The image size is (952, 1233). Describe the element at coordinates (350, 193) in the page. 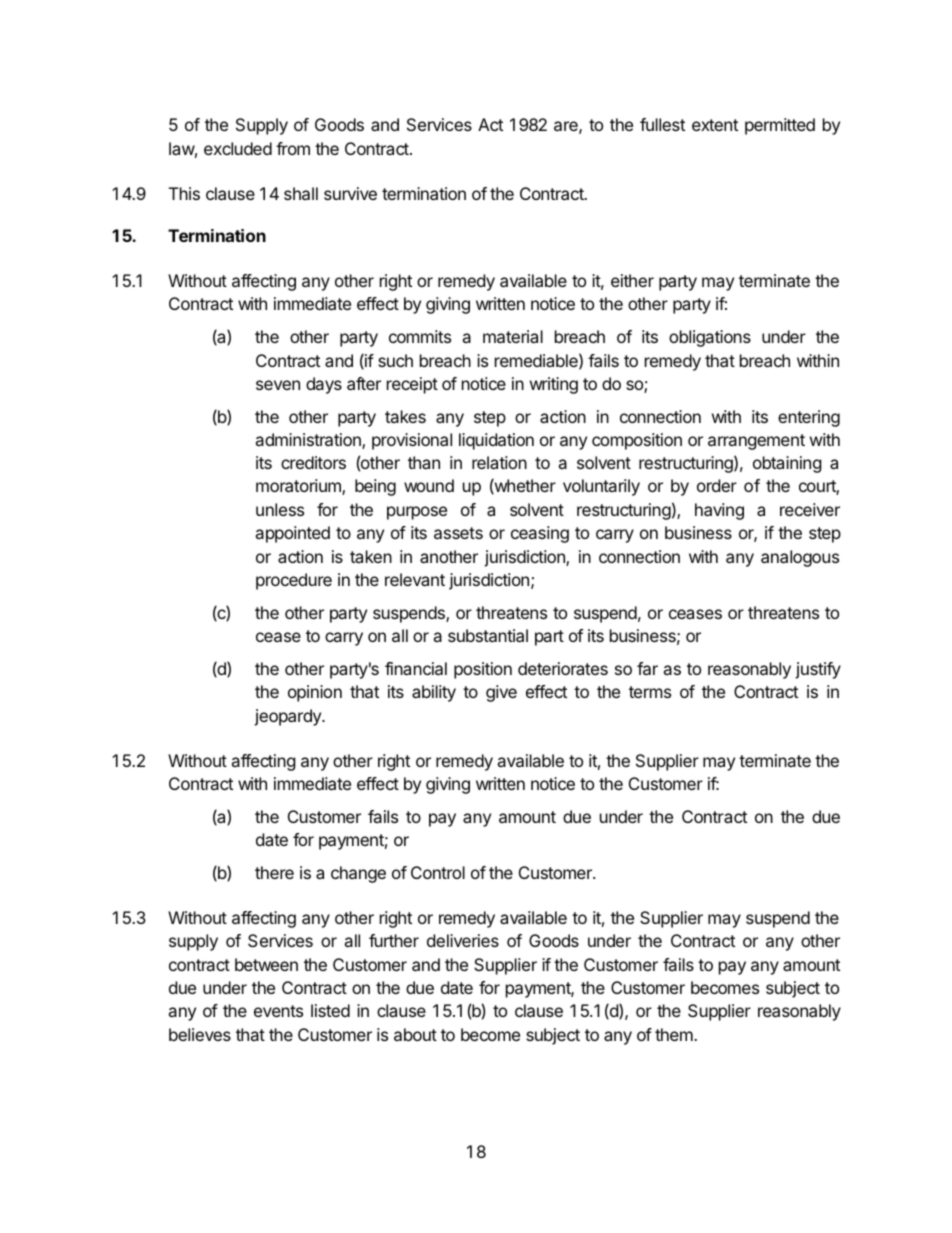

I see `survive` at that location.
